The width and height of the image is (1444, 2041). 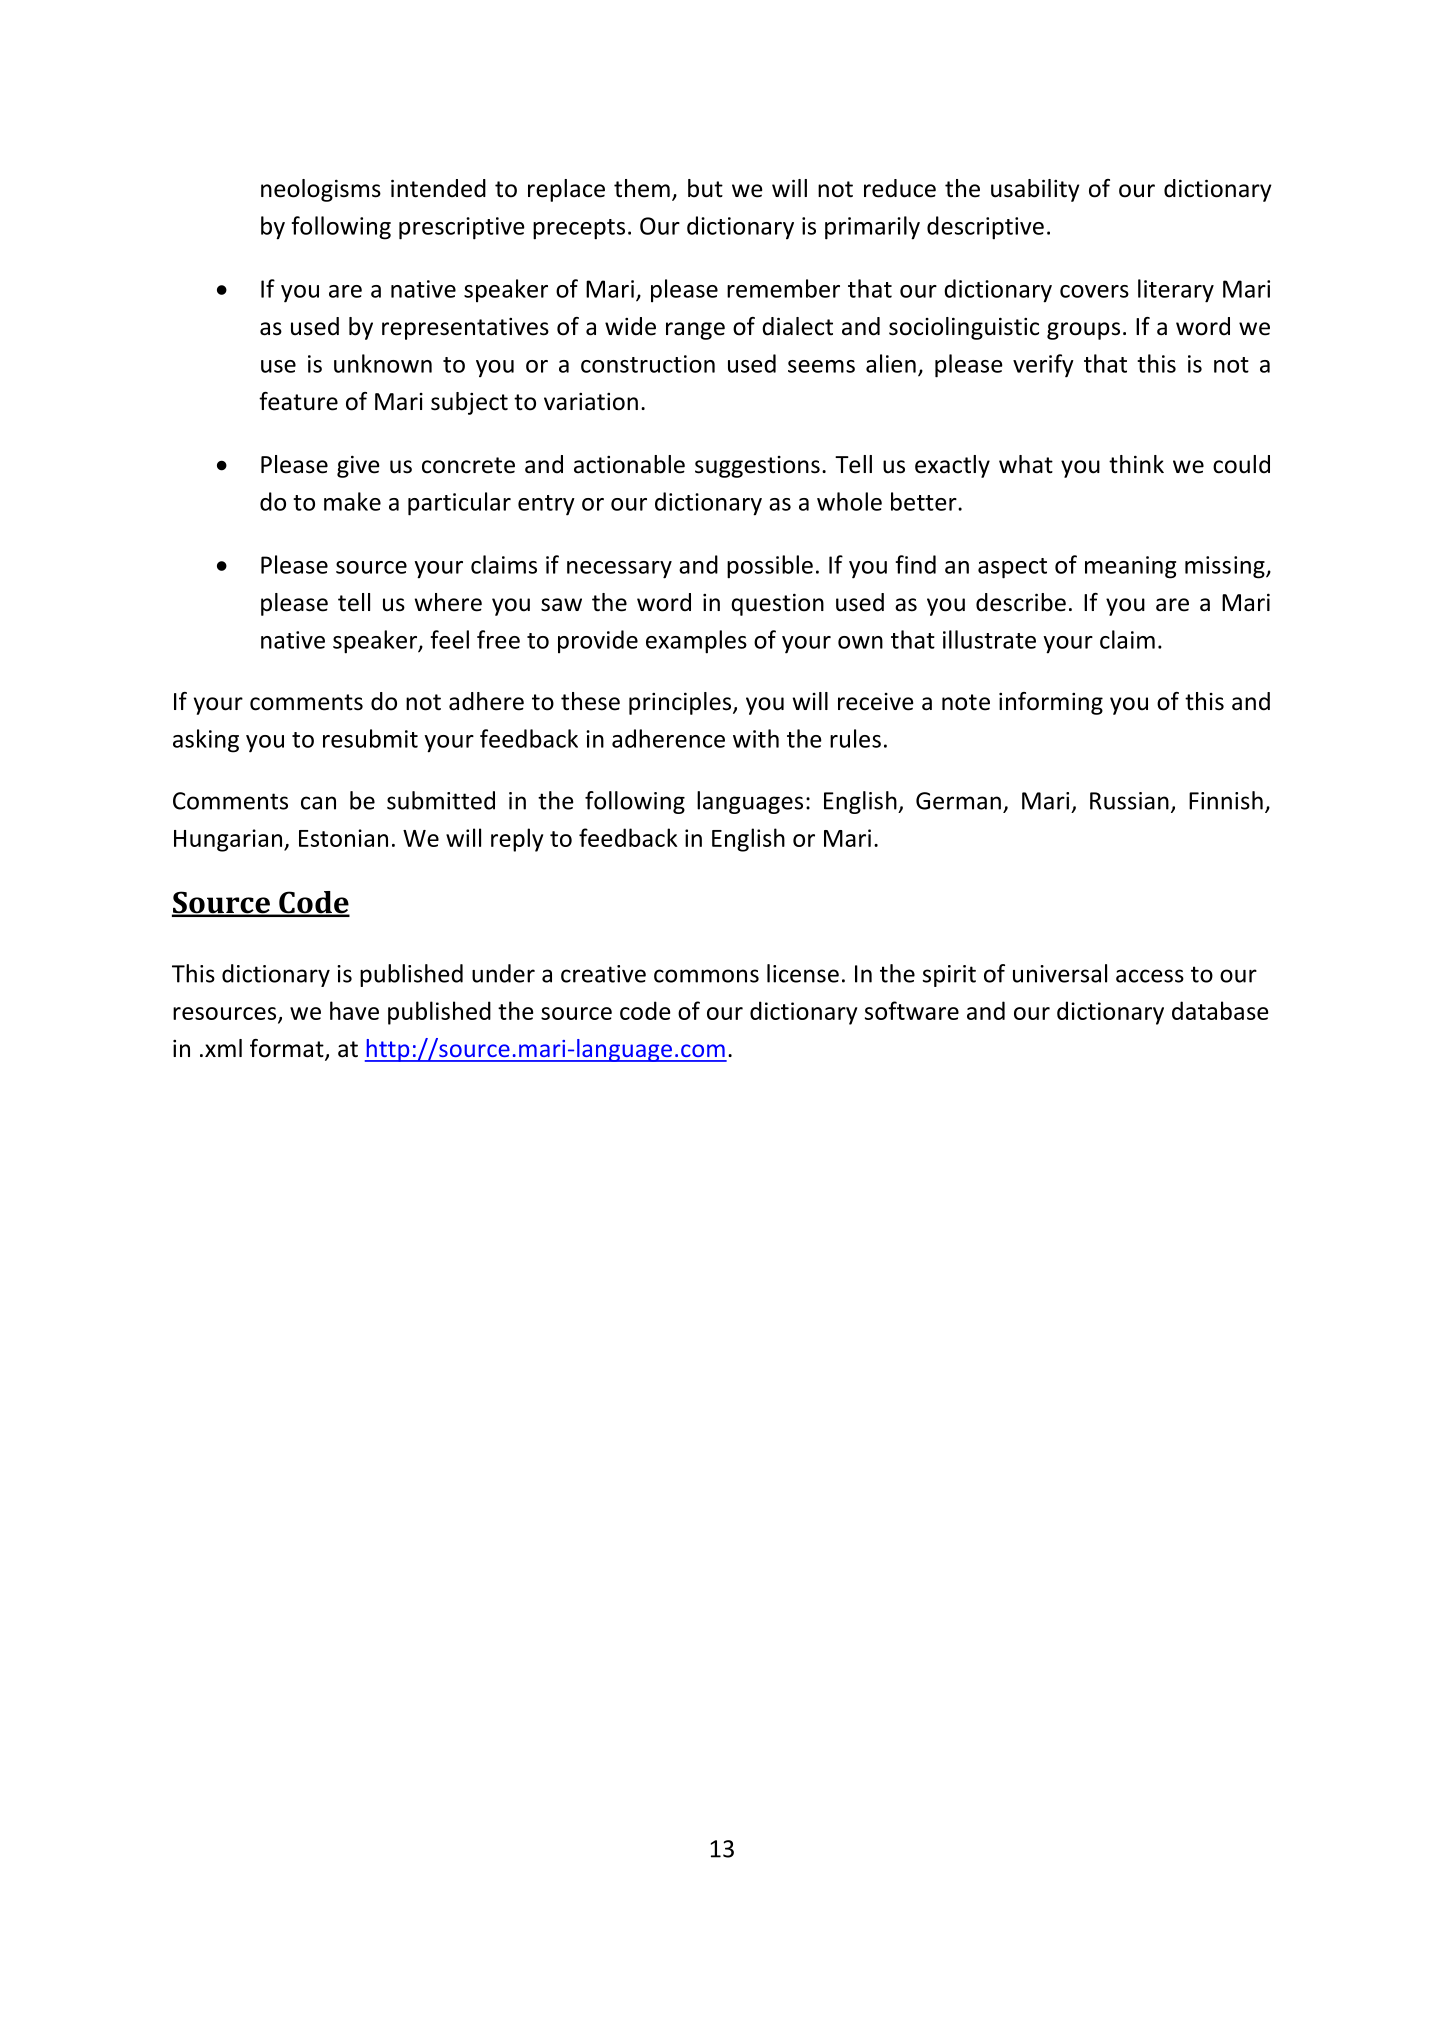 What do you see at coordinates (706, 976) in the image?
I see `commons` at bounding box center [706, 976].
